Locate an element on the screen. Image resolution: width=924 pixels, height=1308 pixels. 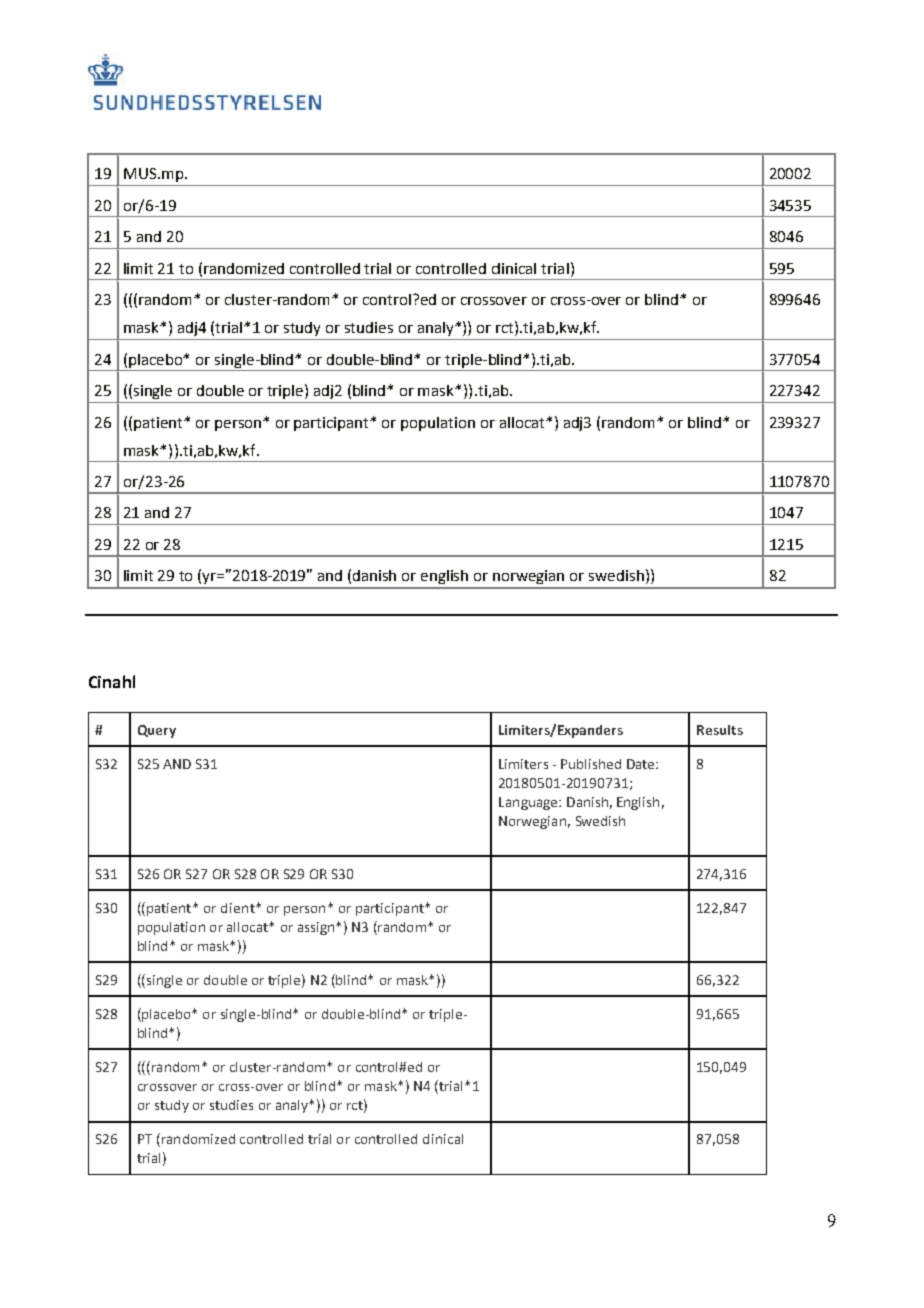
Published is located at coordinates (591, 764).
